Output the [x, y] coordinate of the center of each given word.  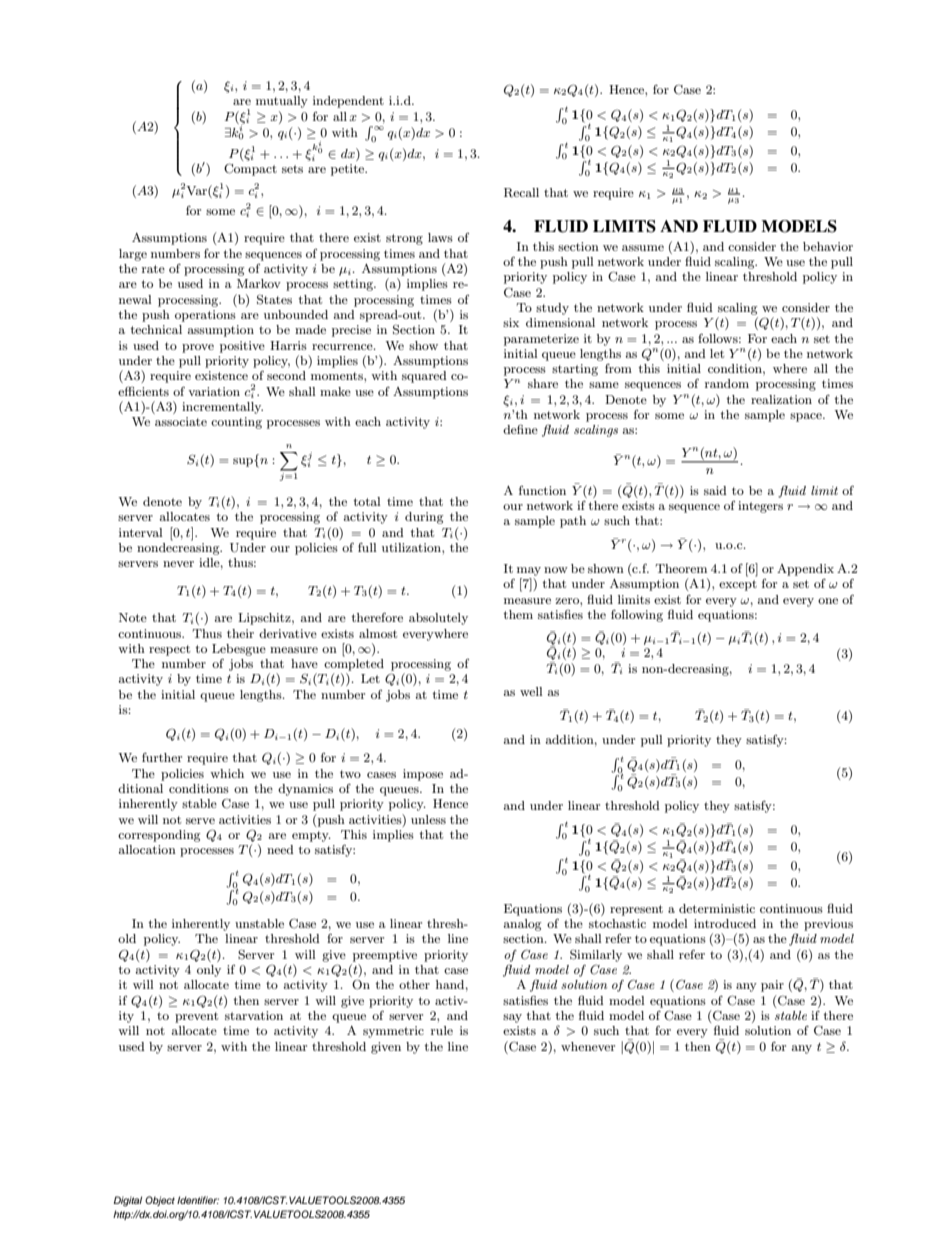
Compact [250, 169]
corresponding [159, 836]
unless [428, 819]
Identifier [198, 1200]
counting [236, 423]
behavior [828, 246]
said [715, 490]
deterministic [717, 908]
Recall [521, 193]
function [542, 490]
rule [442, 1030]
